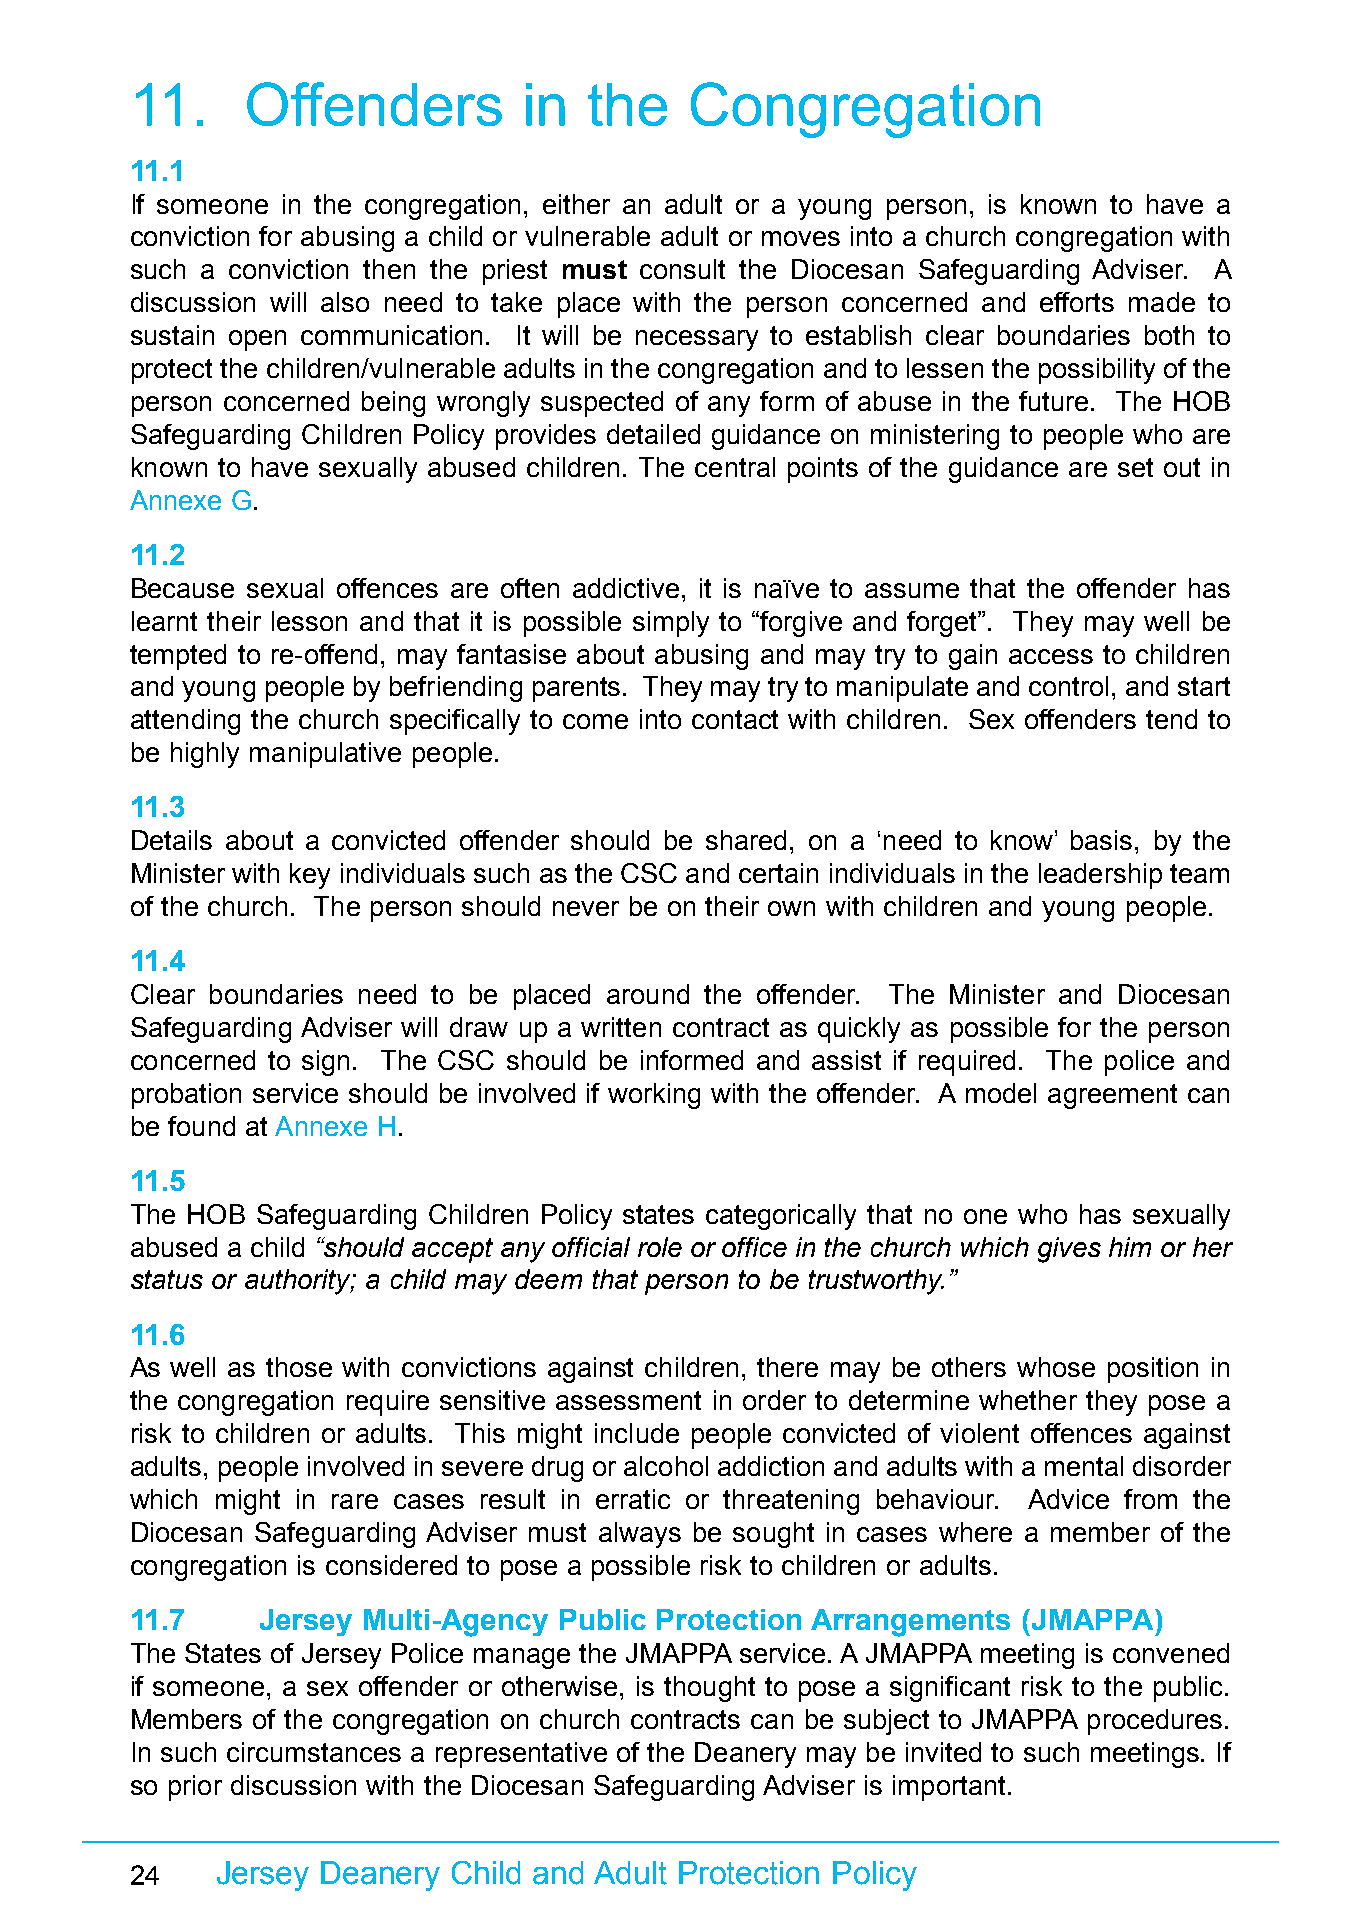 Image resolution: width=1361 pixels, height=1924 pixels. Describe the element at coordinates (345, 302) in the screenshot. I see `also` at that location.
